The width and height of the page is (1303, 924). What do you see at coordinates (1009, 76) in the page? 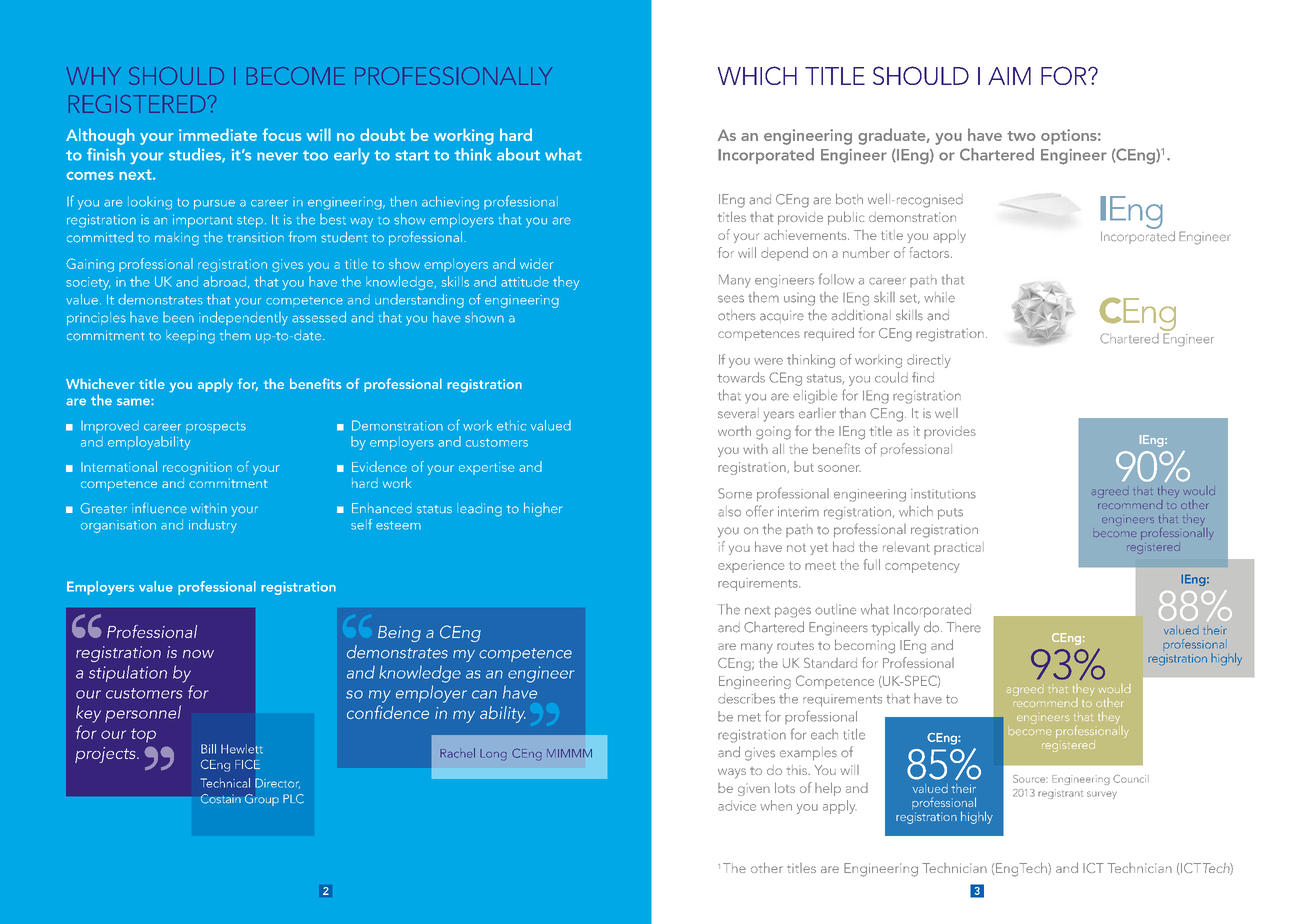
I see `AIM` at bounding box center [1009, 76].
